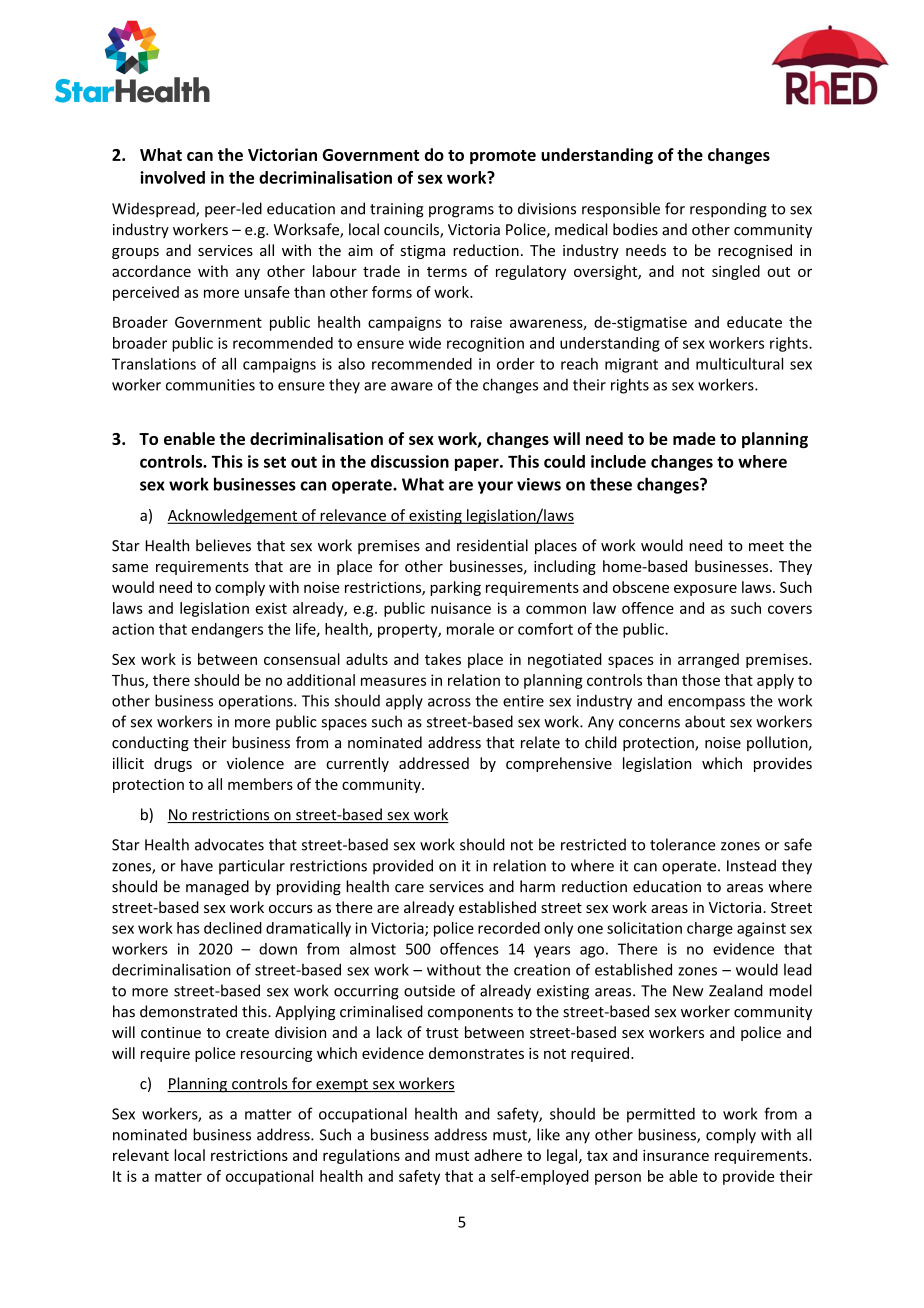 The image size is (924, 1308). What do you see at coordinates (461, 212) in the image?
I see `programs` at bounding box center [461, 212].
